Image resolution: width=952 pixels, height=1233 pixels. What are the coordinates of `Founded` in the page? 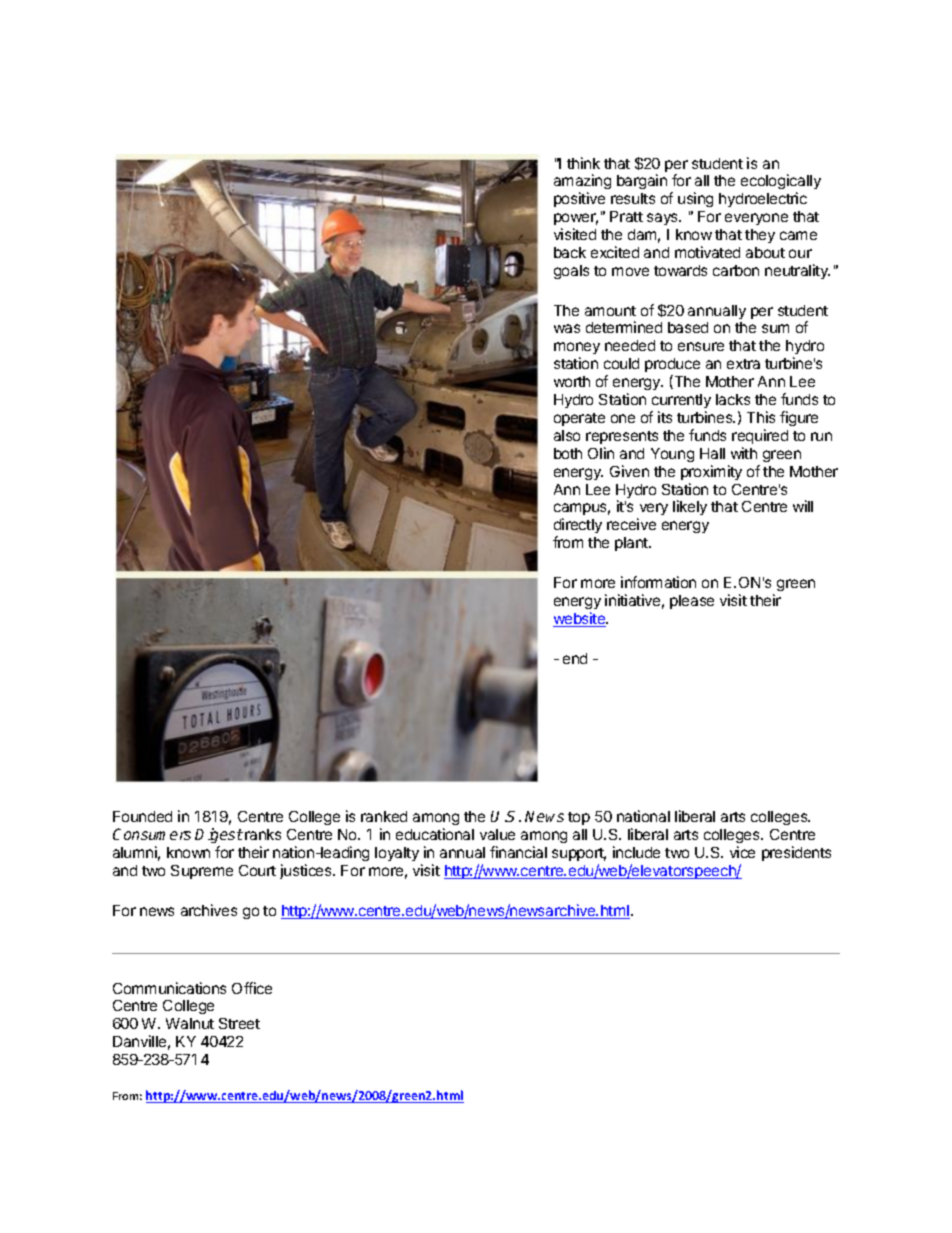 It's located at (142, 816).
